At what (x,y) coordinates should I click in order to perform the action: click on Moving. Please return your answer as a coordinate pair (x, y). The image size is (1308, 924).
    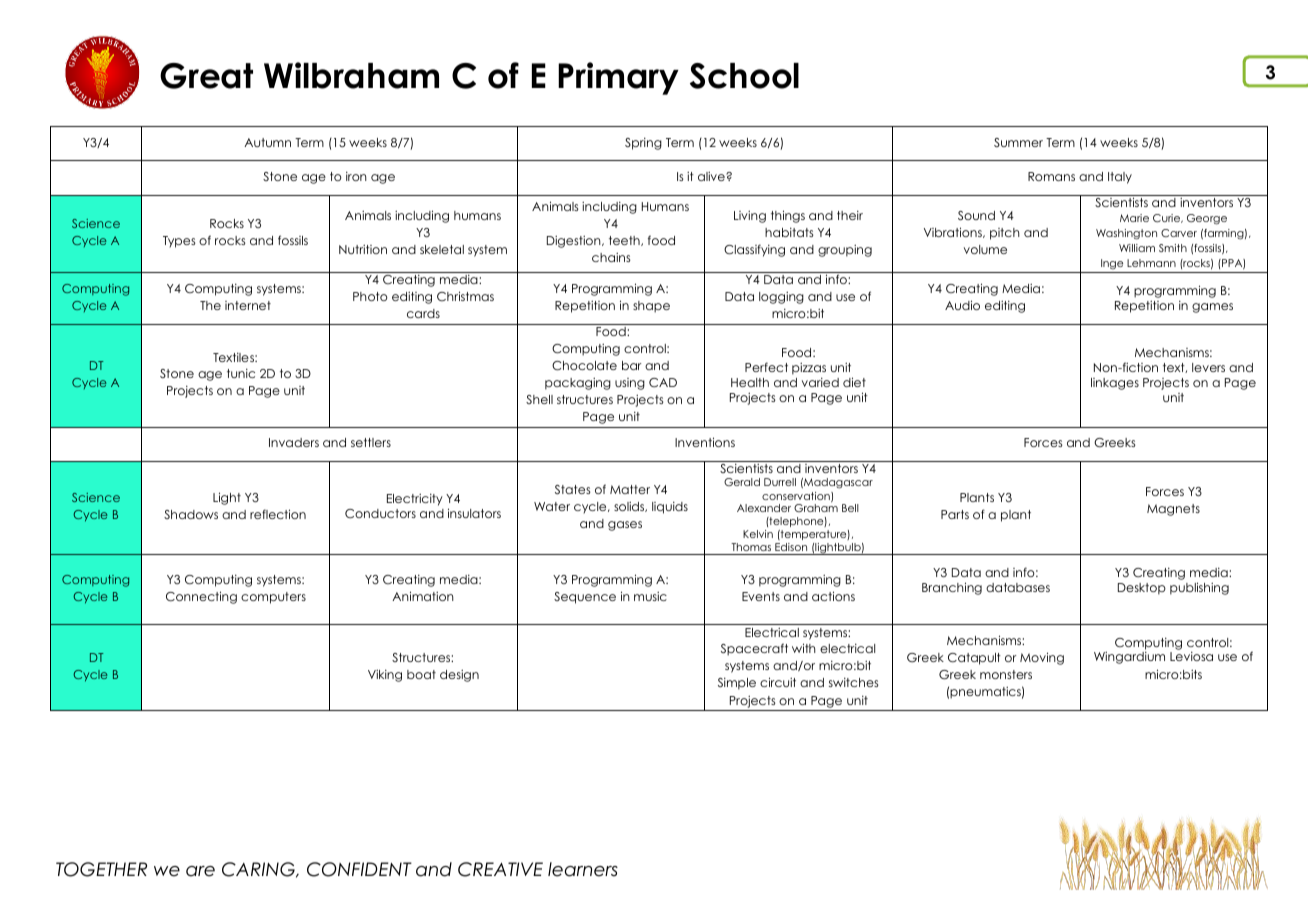
    Looking at the image, I should click on (1042, 658).
